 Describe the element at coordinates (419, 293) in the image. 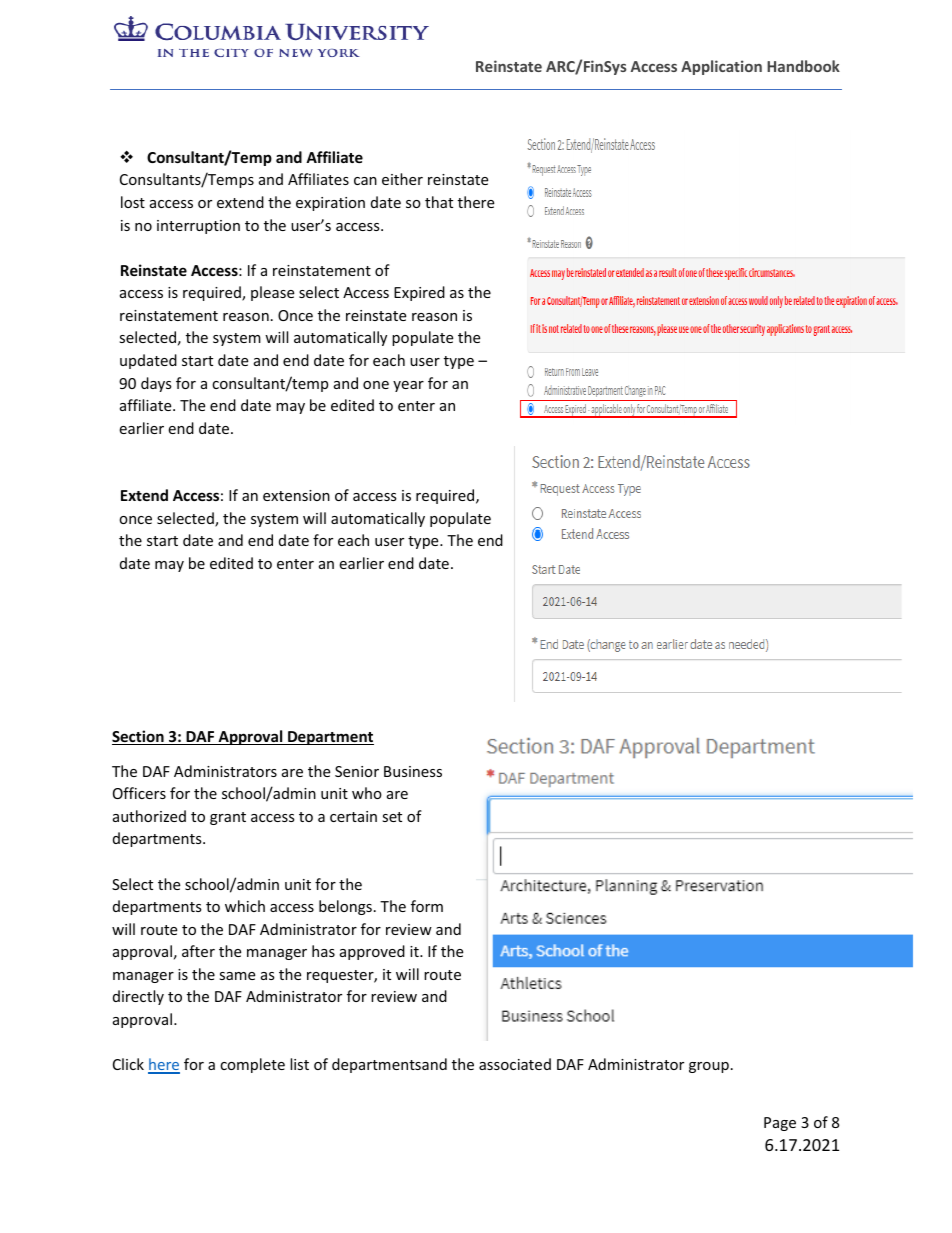

I see `Expired` at that location.
